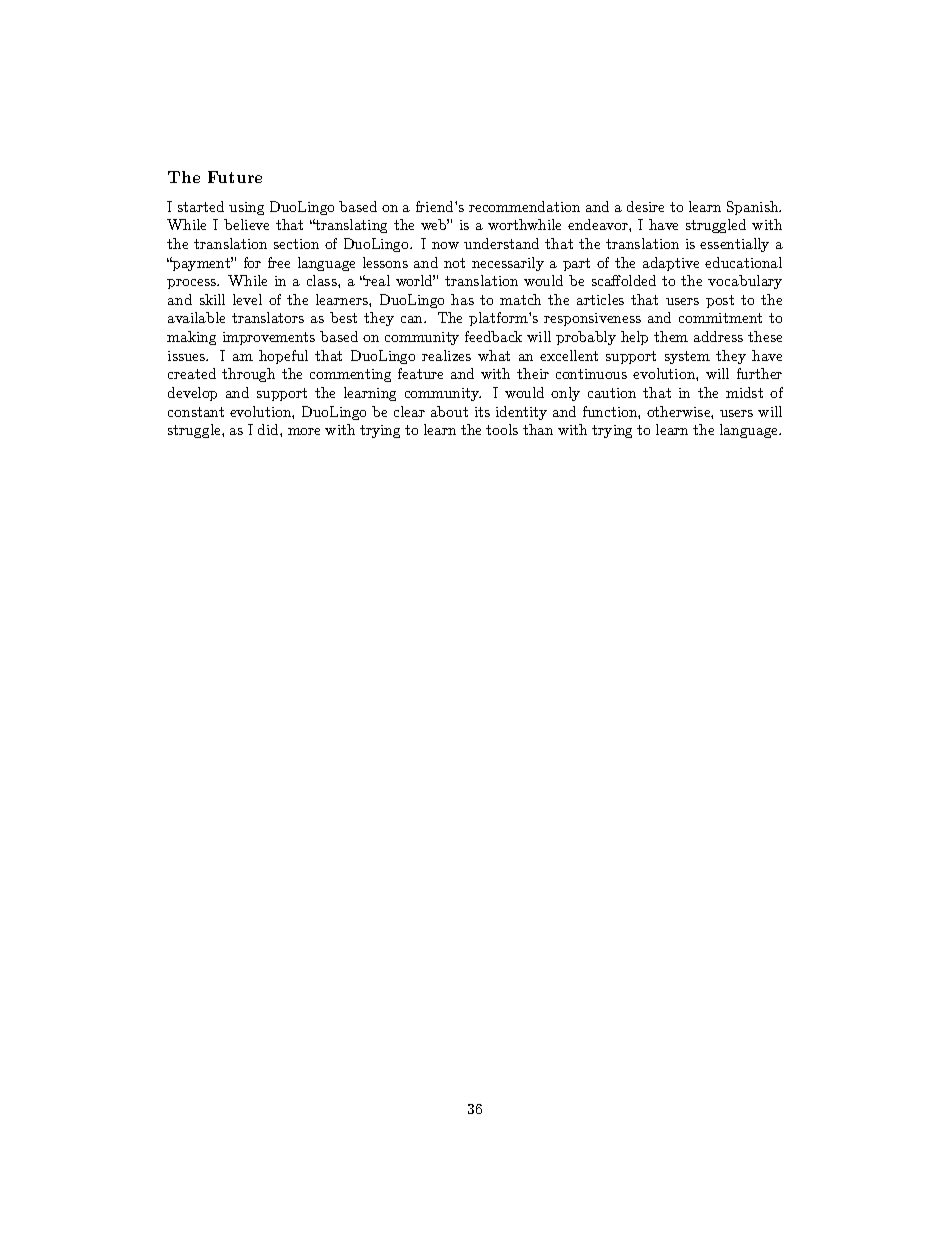 Image resolution: width=952 pixels, height=1233 pixels. I want to click on address, so click(718, 336).
